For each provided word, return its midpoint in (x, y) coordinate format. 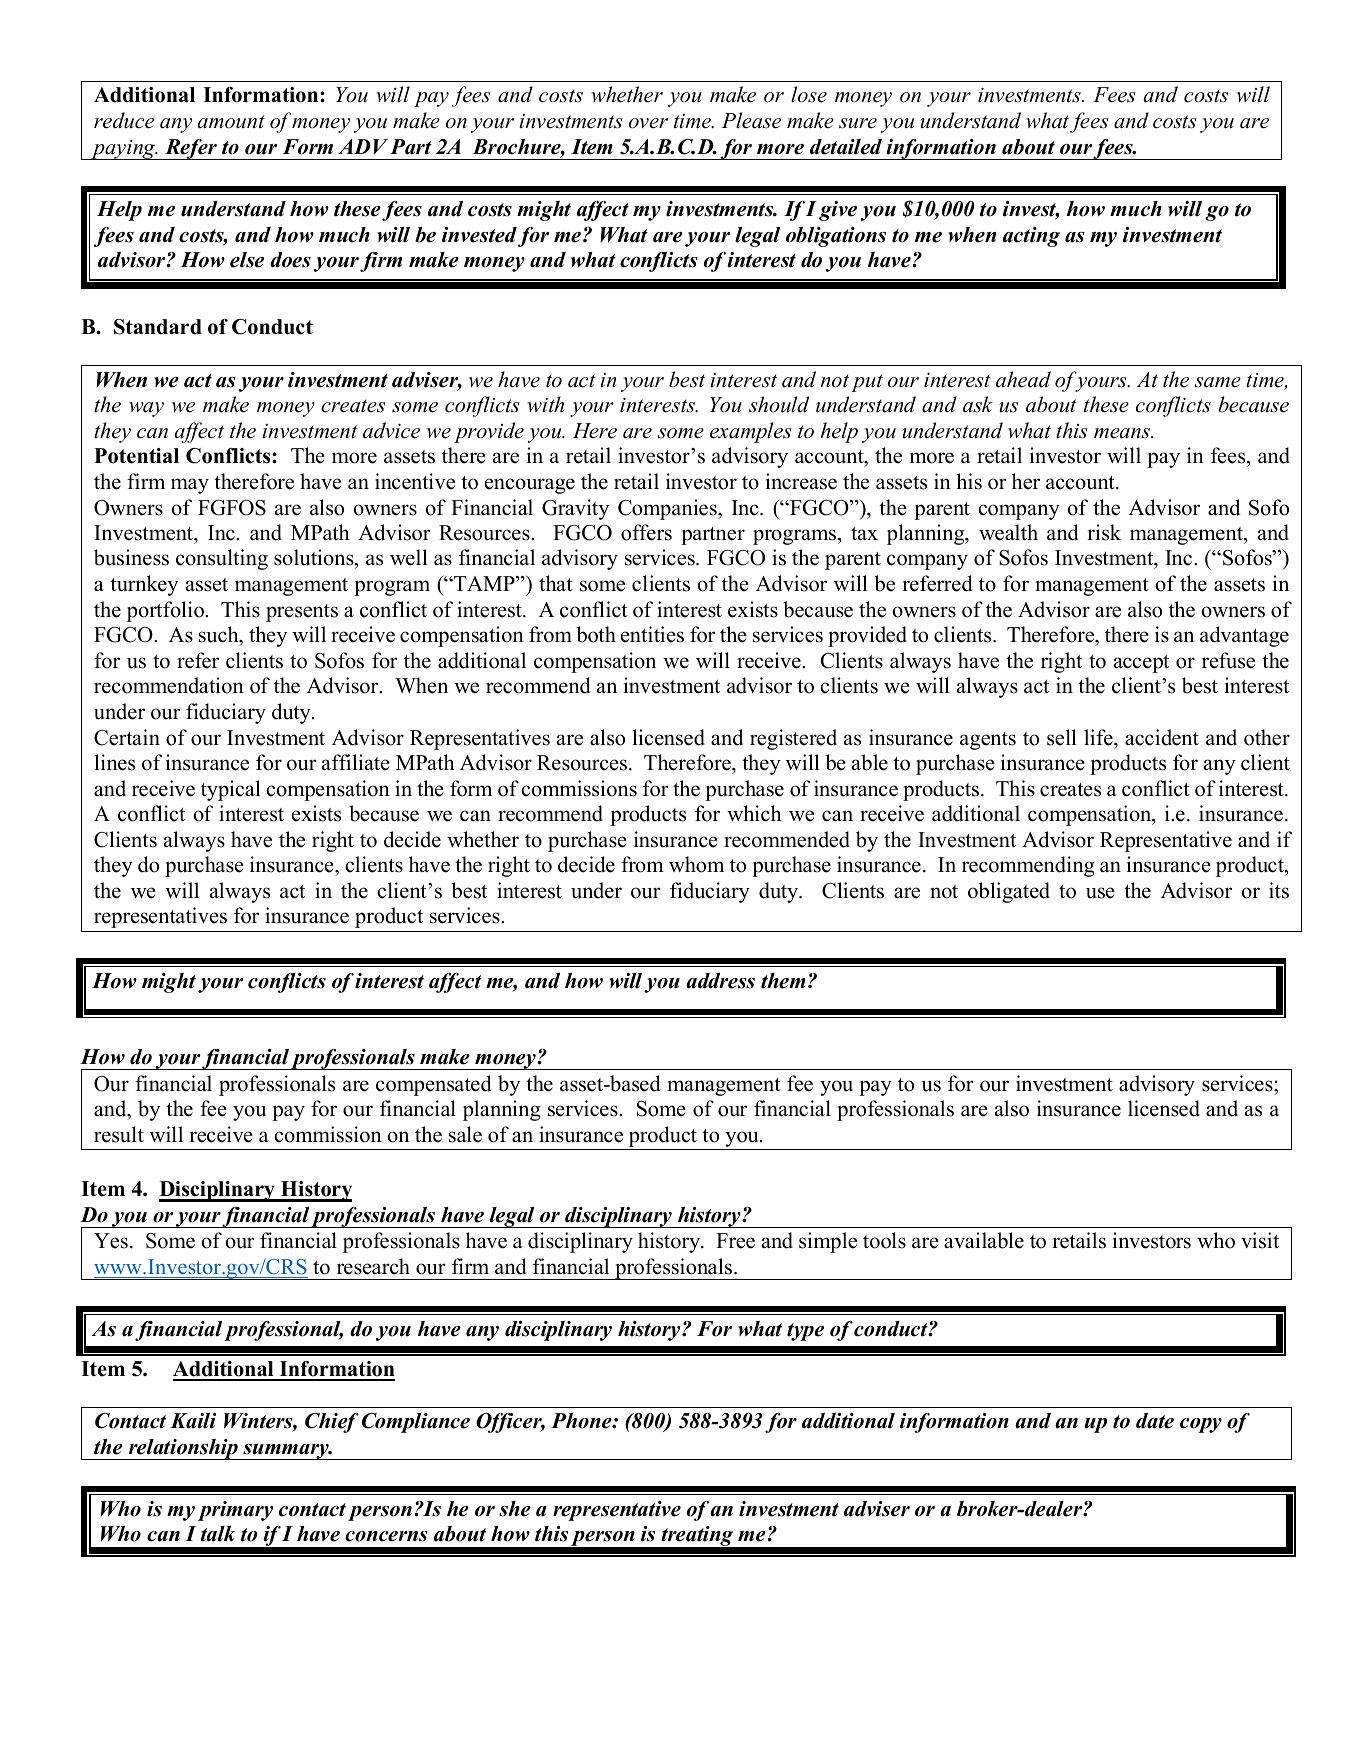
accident (1162, 737)
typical (231, 790)
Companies (668, 509)
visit (1260, 1240)
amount (231, 122)
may (190, 486)
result (119, 1134)
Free (735, 1241)
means (1123, 433)
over (648, 123)
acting (1031, 237)
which (754, 813)
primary (235, 1511)
